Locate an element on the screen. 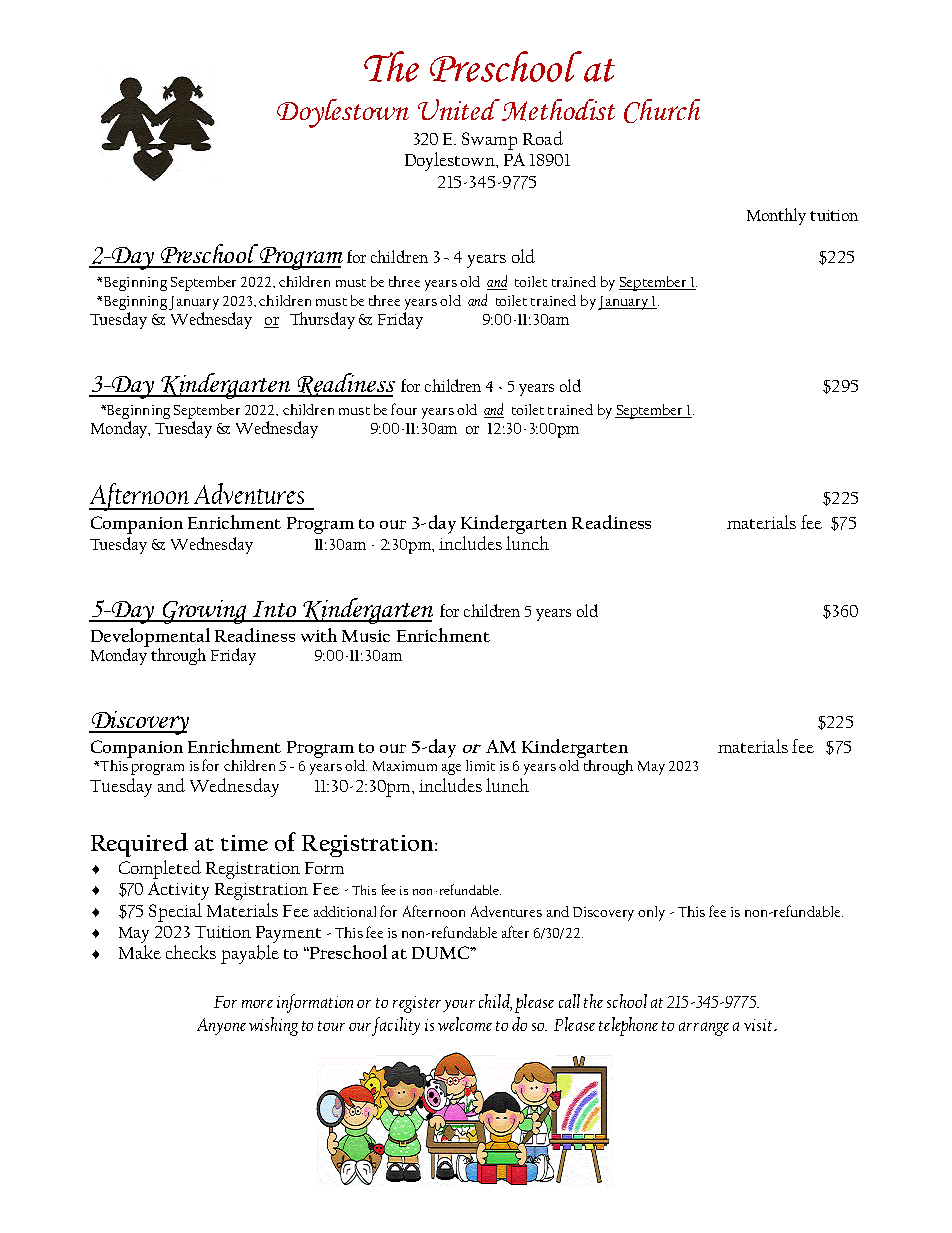 The image size is (952, 1233). Anyone is located at coordinates (221, 1026).
